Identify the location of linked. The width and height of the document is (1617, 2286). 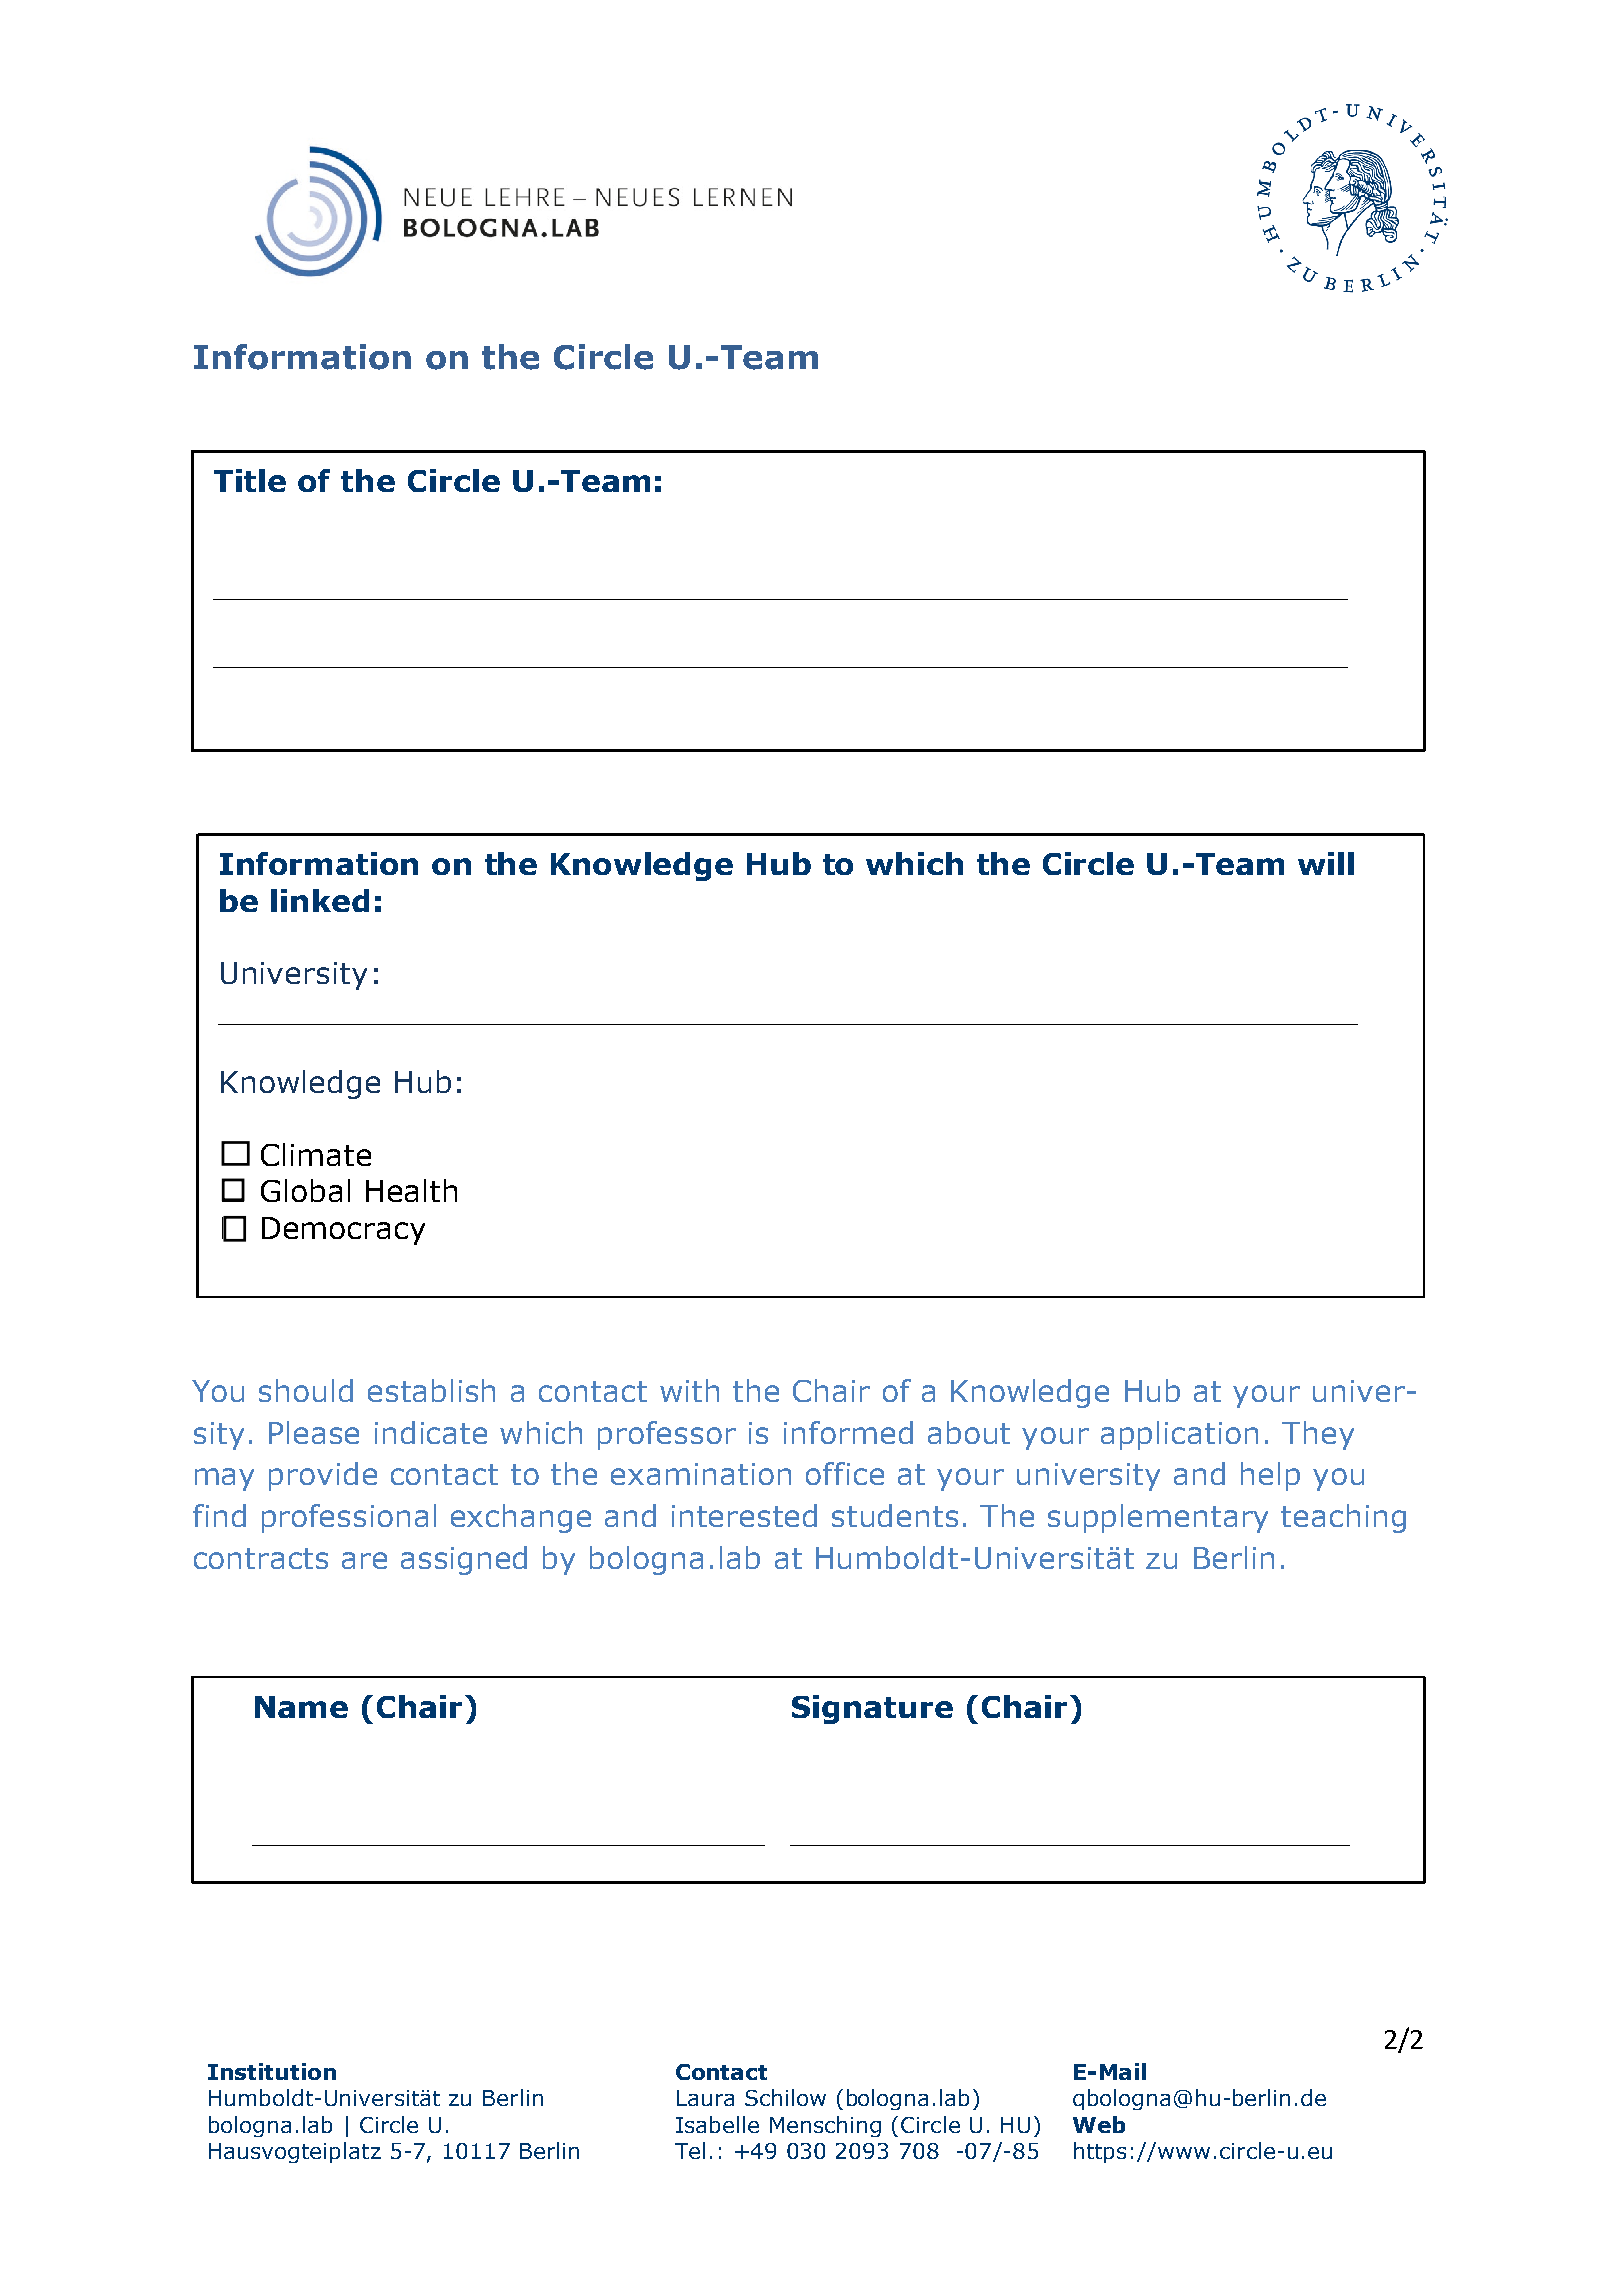
(320, 900).
